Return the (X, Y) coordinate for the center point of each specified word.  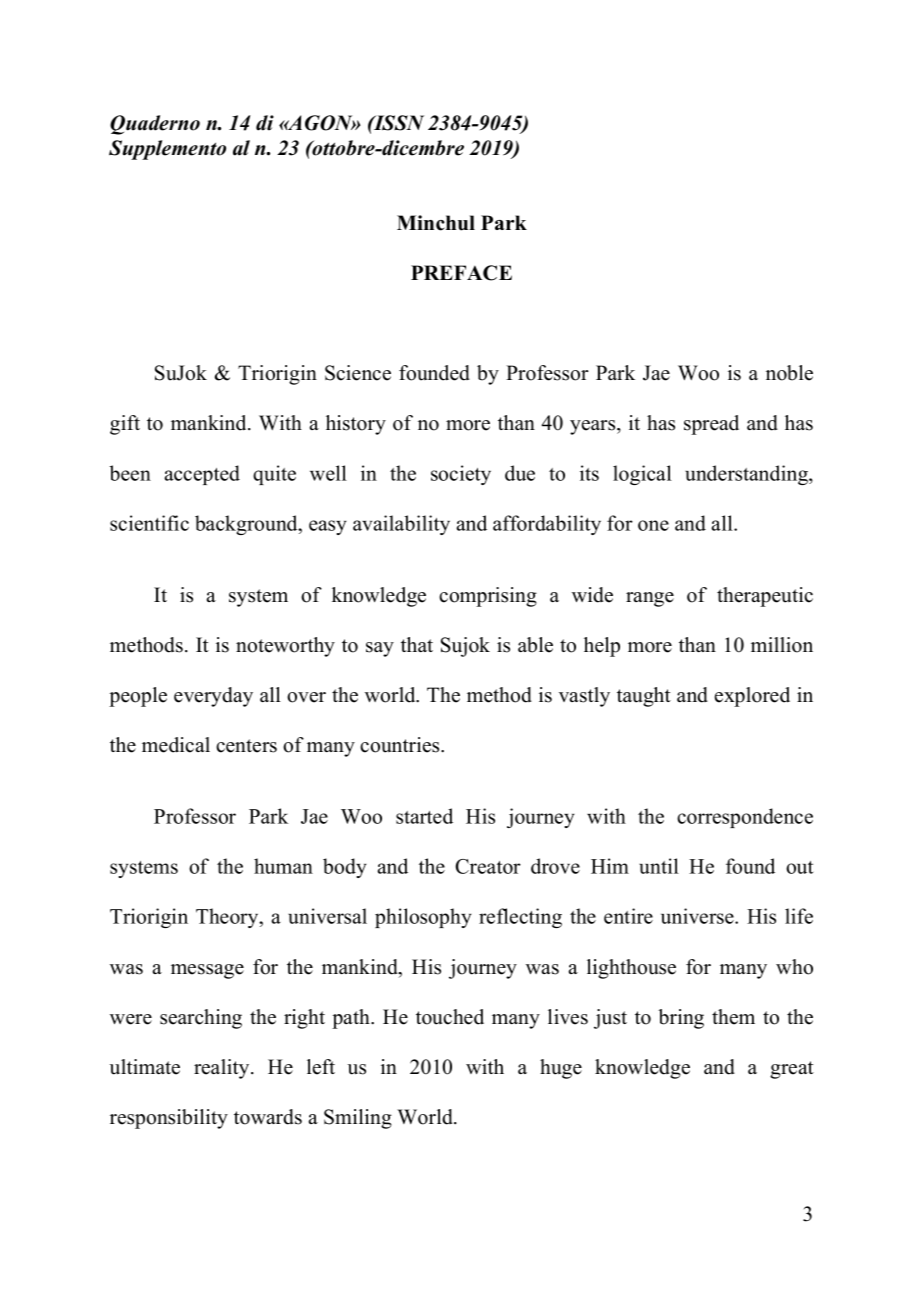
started (424, 816)
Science (358, 373)
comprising (488, 597)
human (283, 866)
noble (789, 373)
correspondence (745, 818)
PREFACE (461, 273)
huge (561, 1069)
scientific (149, 523)
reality (223, 1069)
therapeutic (765, 597)
